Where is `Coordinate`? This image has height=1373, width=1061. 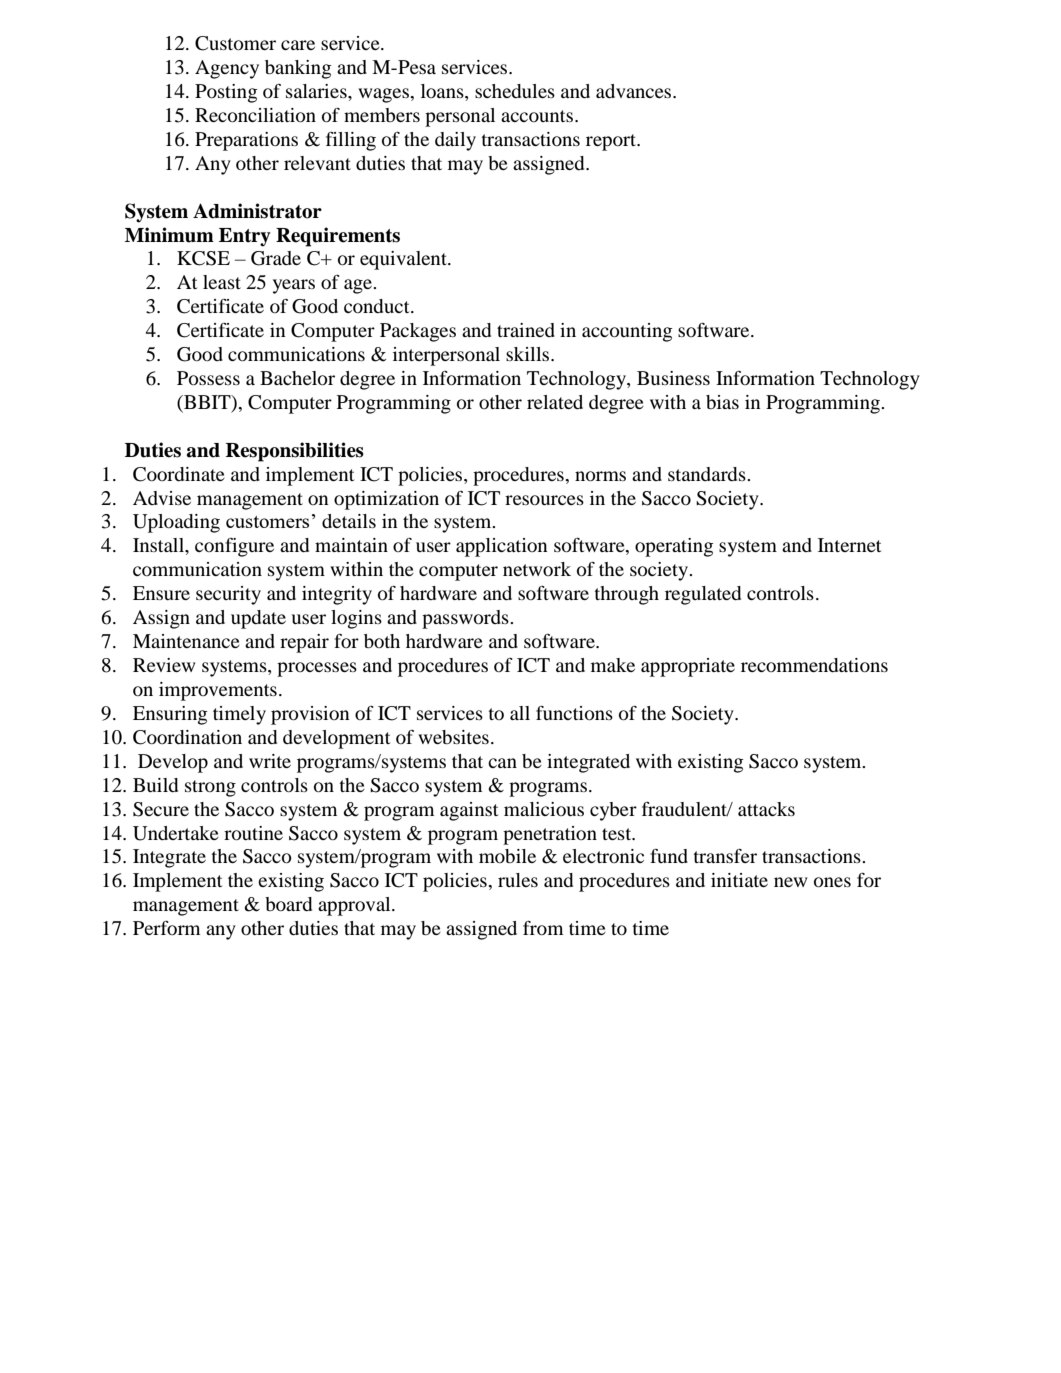
Coordinate is located at coordinates (179, 474).
